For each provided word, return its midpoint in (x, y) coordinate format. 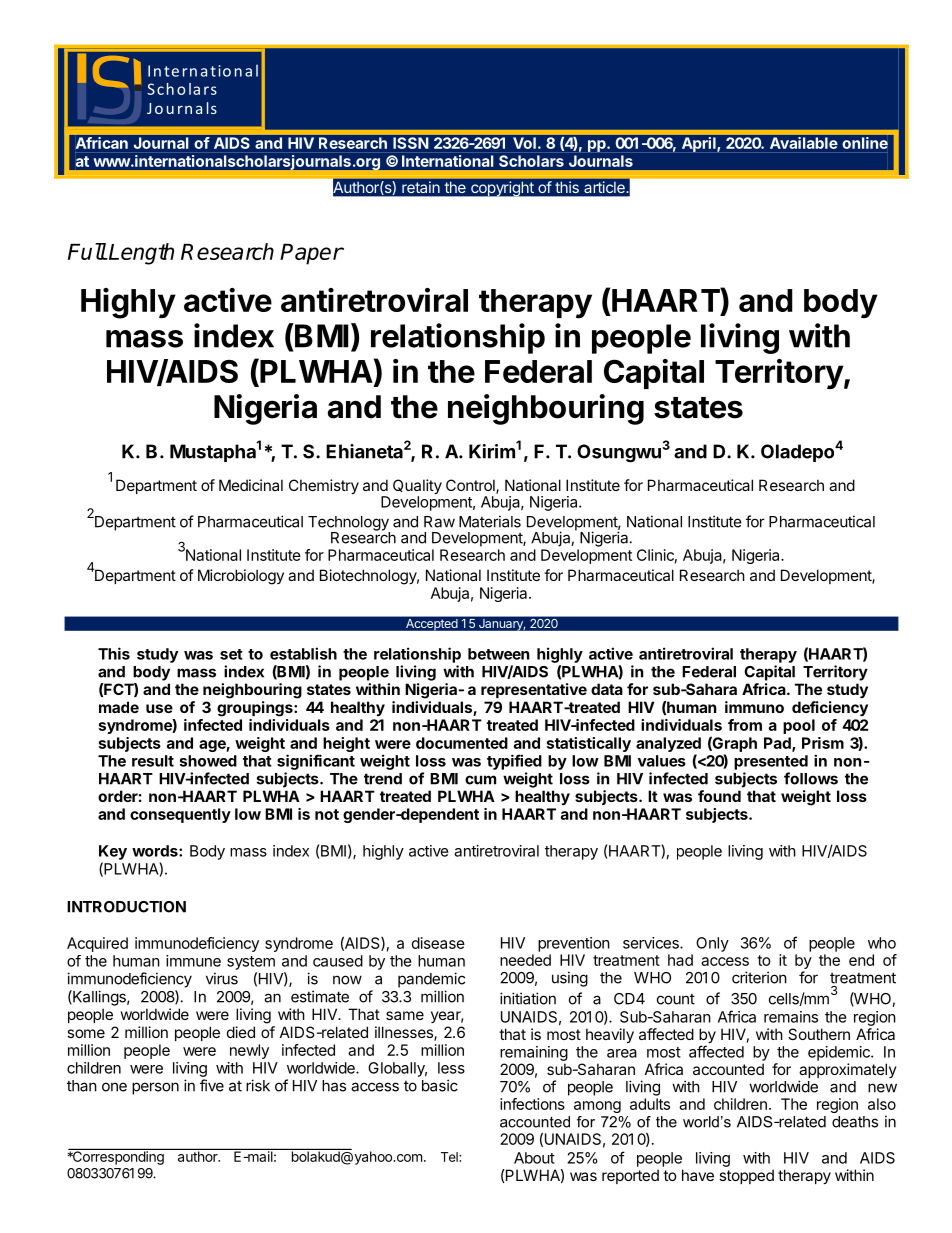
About (534, 1158)
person (155, 1088)
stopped (746, 1176)
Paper (311, 254)
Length (140, 254)
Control (471, 486)
